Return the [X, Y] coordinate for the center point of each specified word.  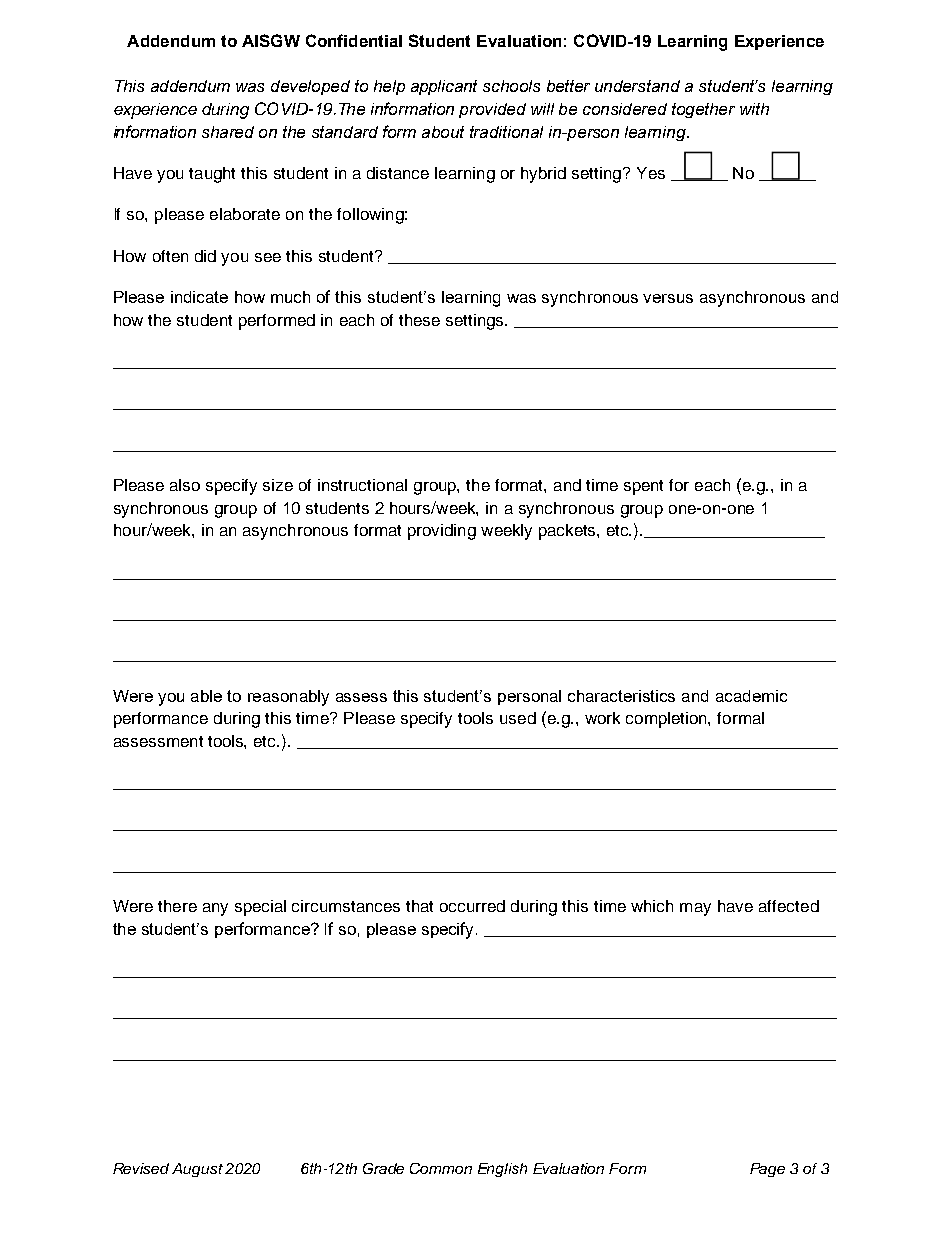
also [185, 485]
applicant [444, 87]
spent [643, 487]
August [197, 1170]
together [703, 110]
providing [442, 532]
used [518, 718]
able [206, 696]
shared [228, 132]
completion [667, 720]
